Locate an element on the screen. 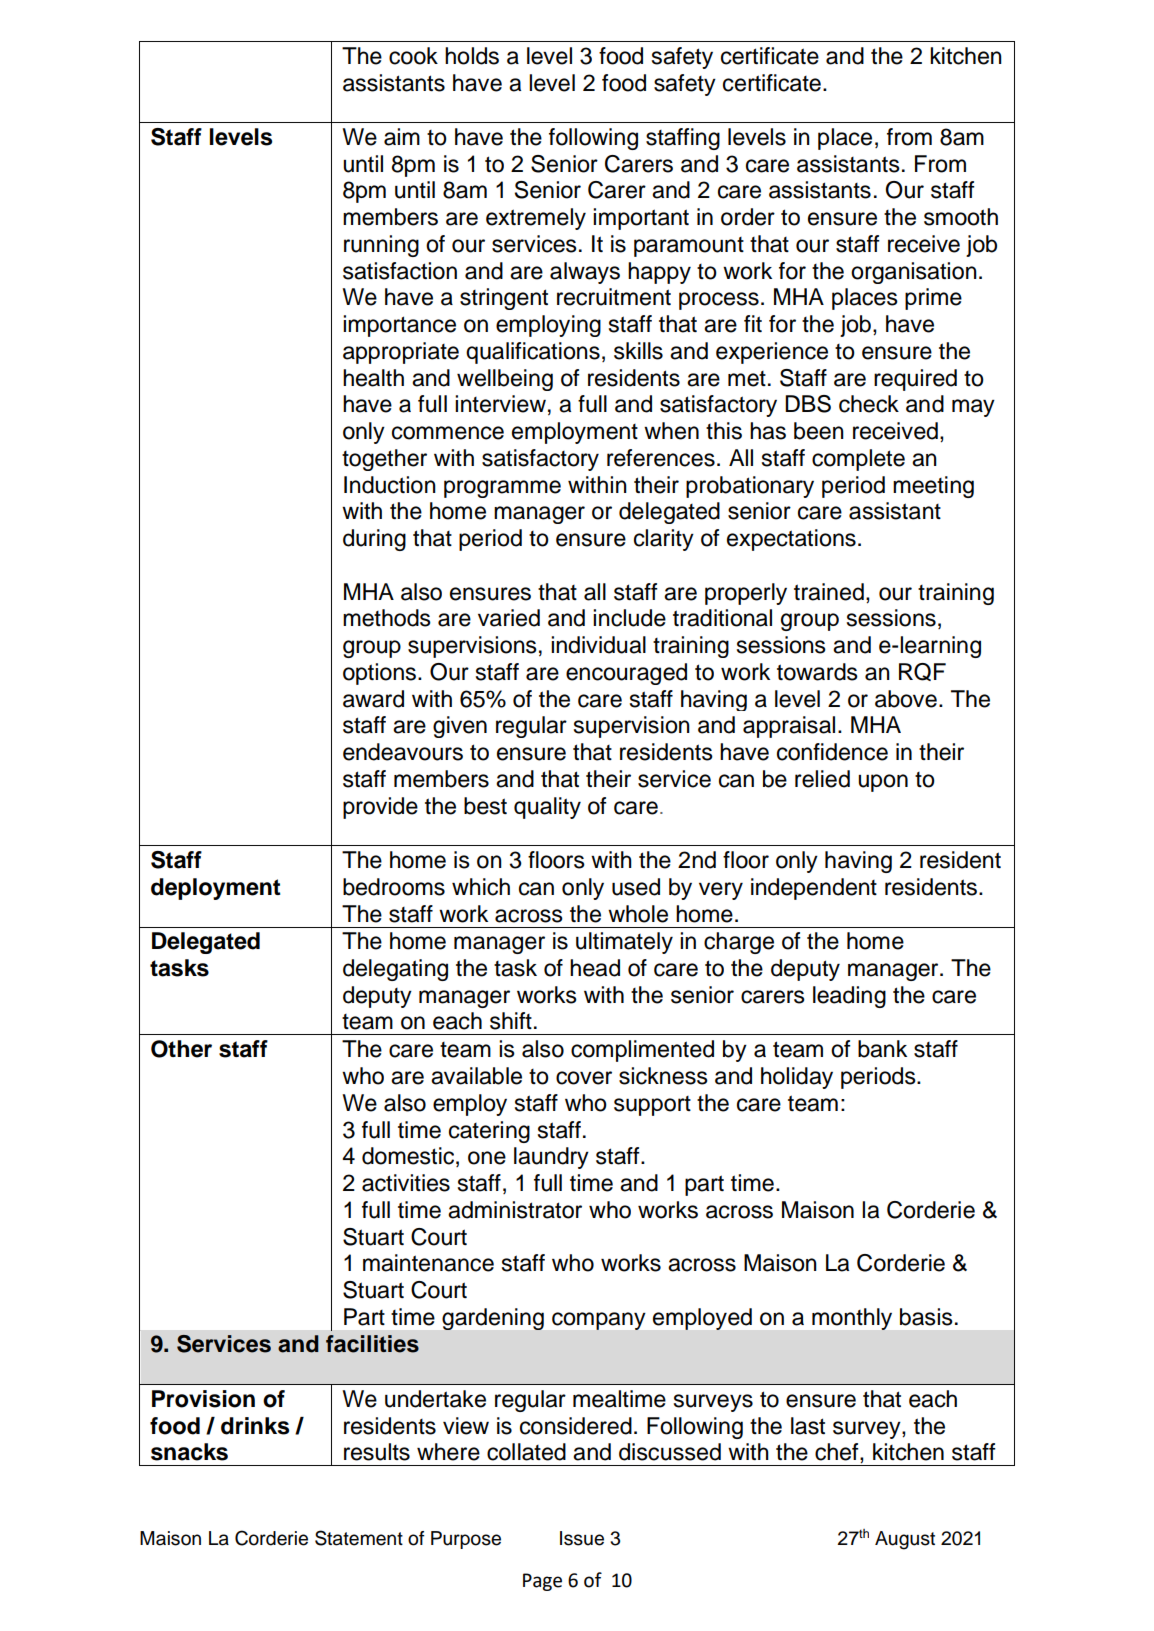  smooth is located at coordinates (961, 217).
